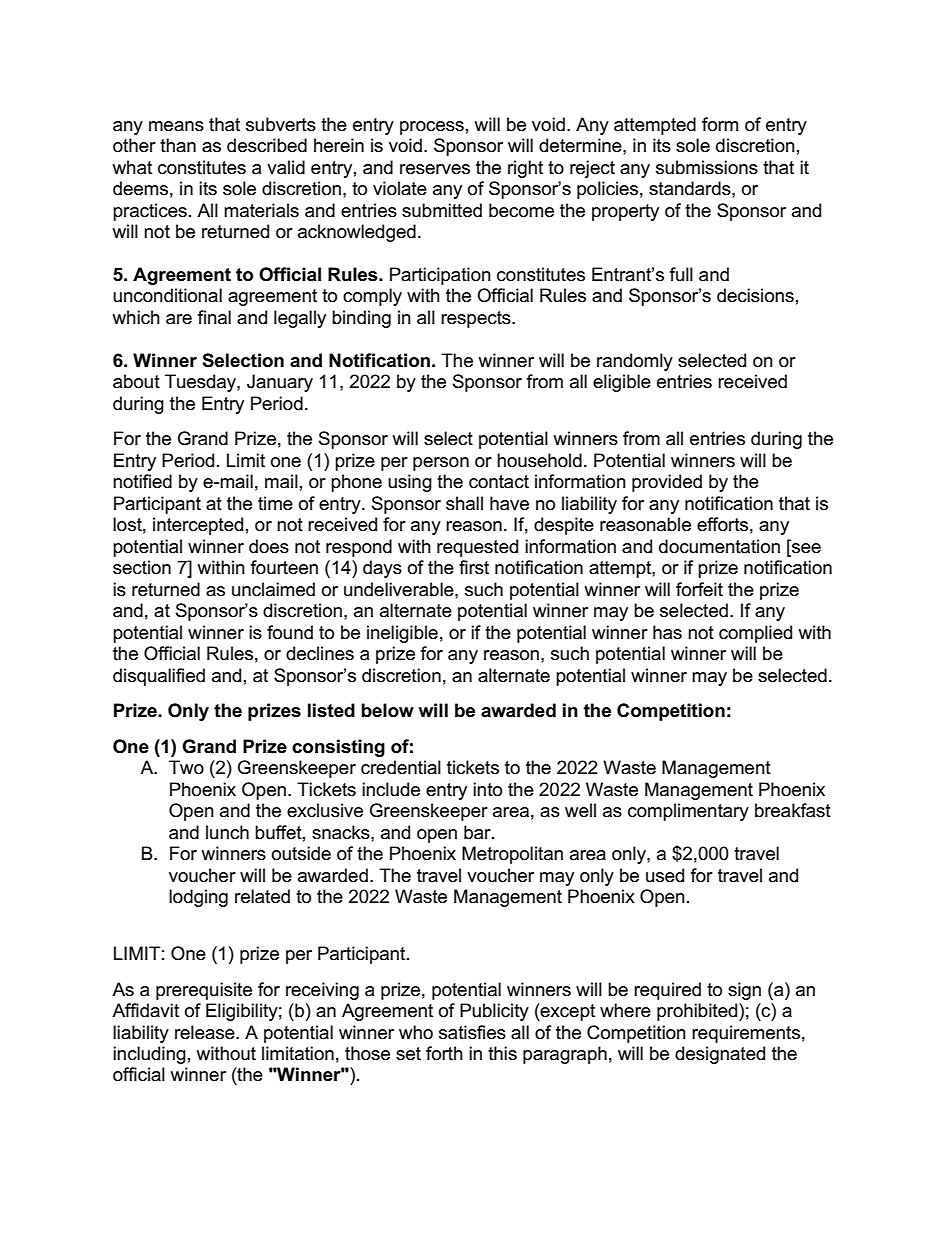 Image resolution: width=952 pixels, height=1233 pixels. Describe the element at coordinates (667, 483) in the image. I see `provided` at that location.
